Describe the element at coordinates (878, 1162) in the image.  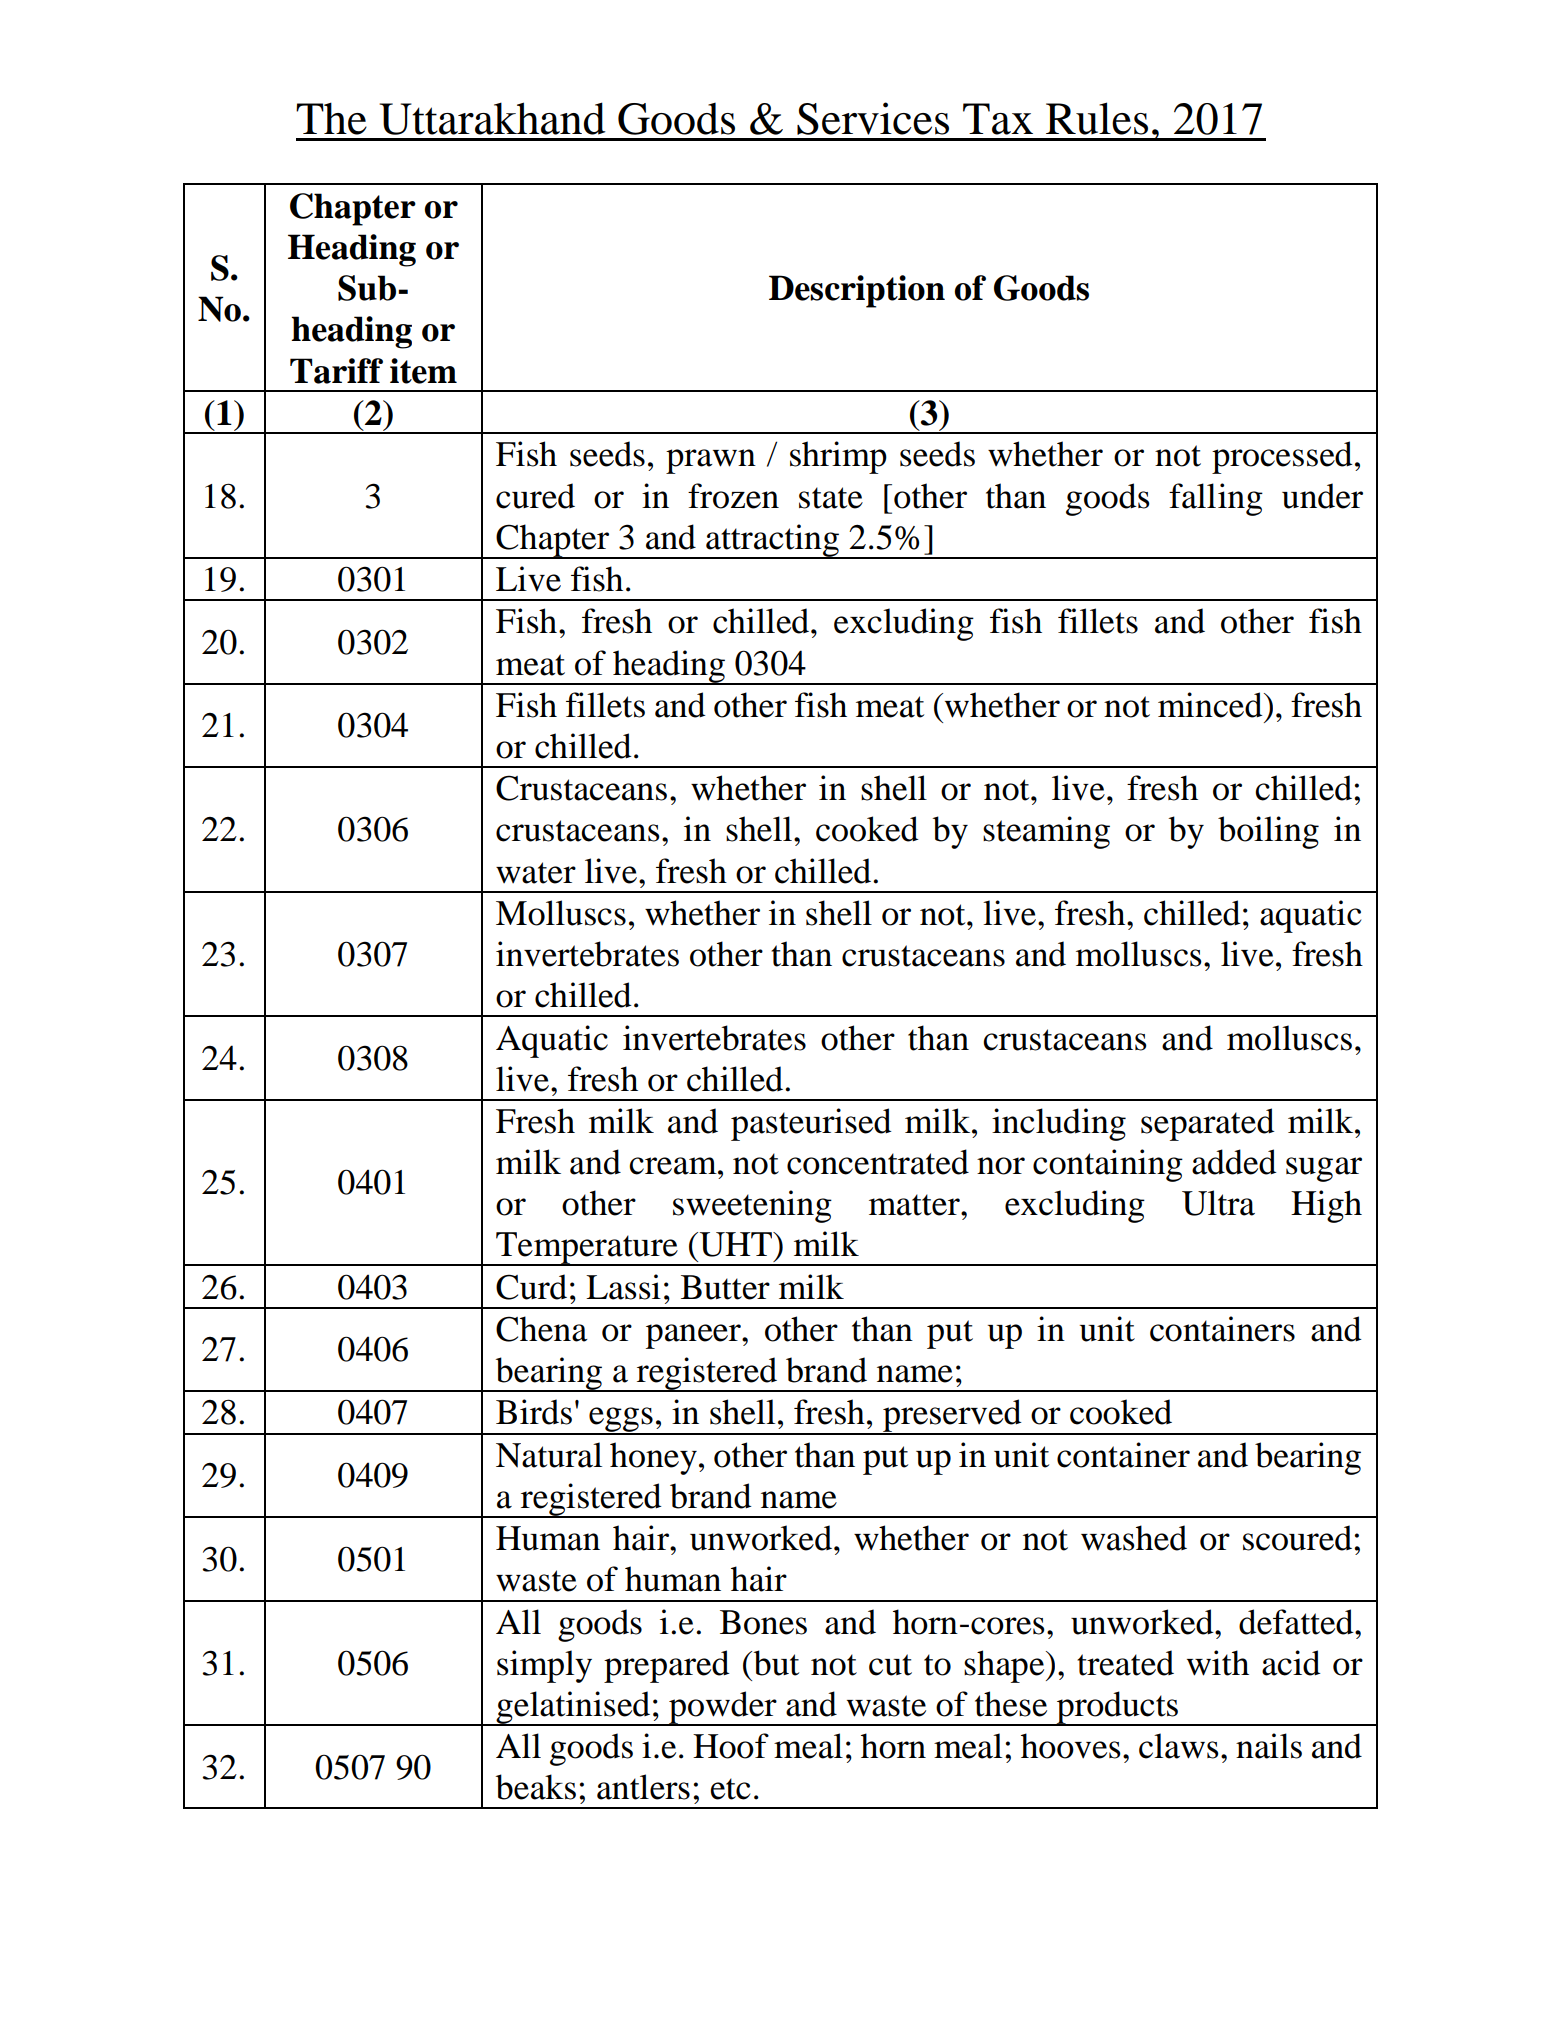
I see `concentrated` at that location.
